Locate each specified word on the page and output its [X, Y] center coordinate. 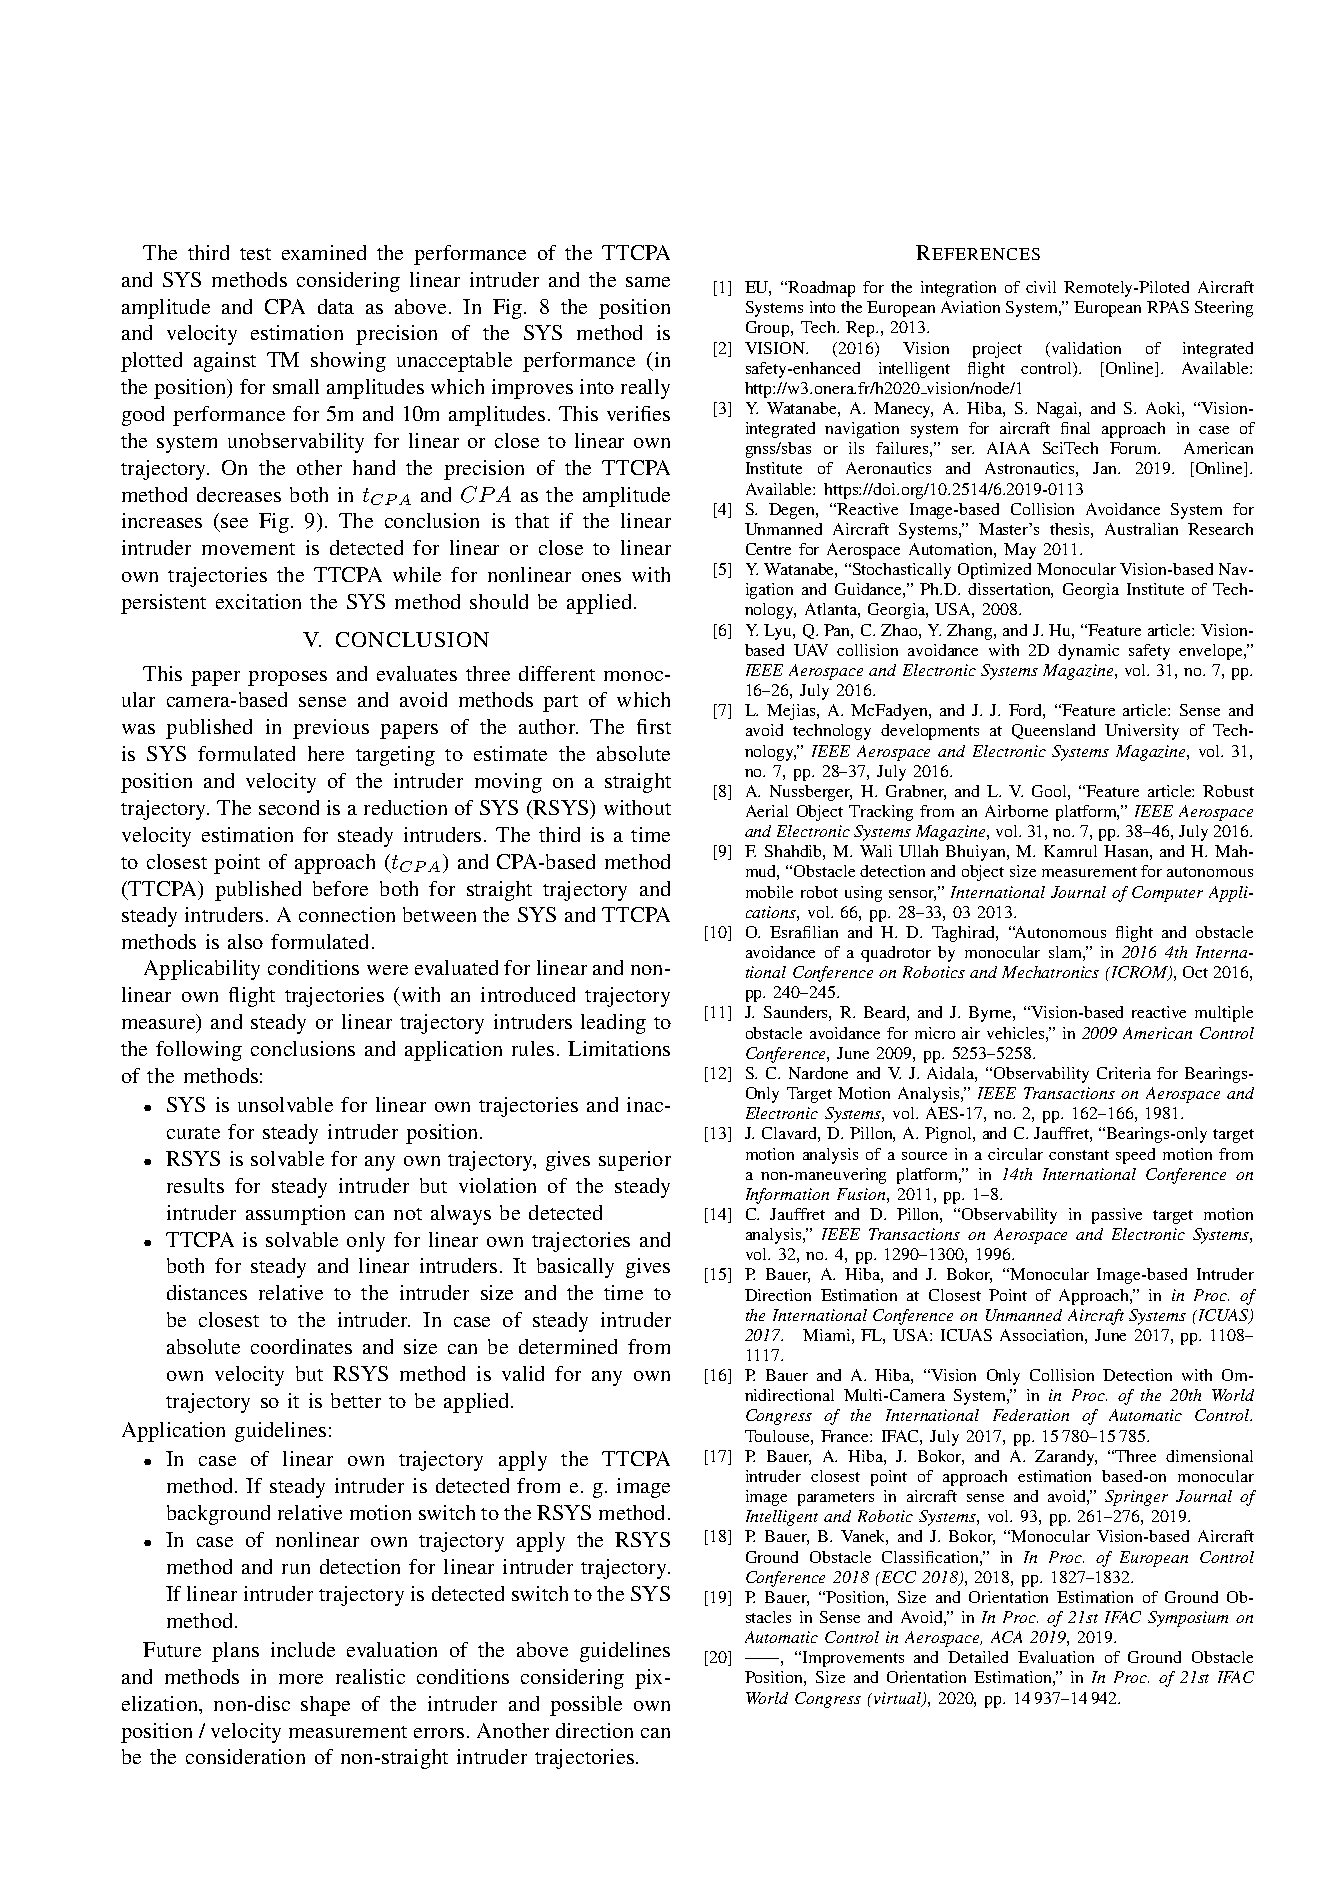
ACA [1006, 1637]
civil [1041, 287]
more [301, 1679]
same [648, 282]
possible [586, 1706]
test [255, 254]
